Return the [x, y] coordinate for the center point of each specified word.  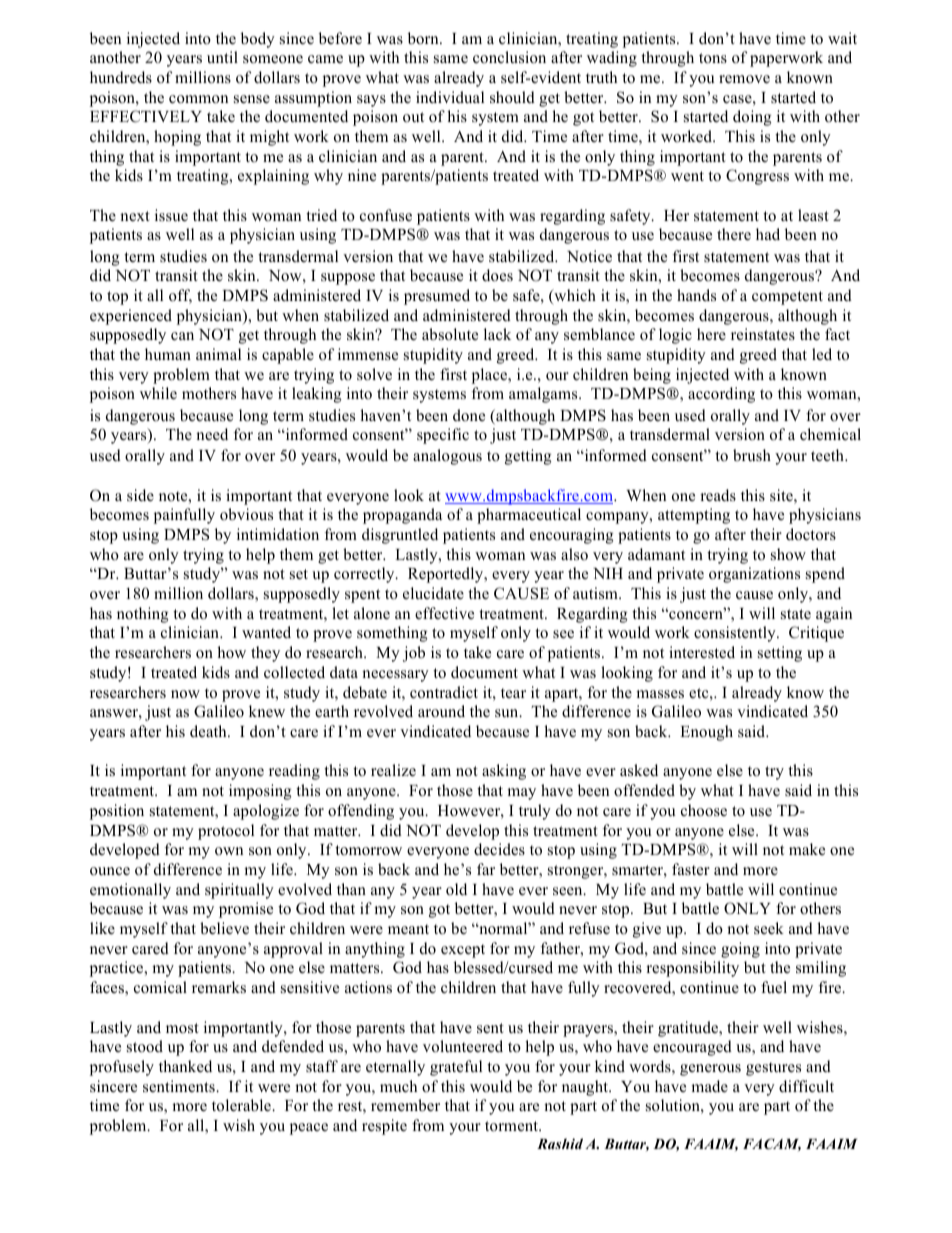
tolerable [242, 1105]
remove [744, 79]
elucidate [433, 593]
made [709, 1086]
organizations [754, 575]
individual [450, 97]
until [222, 57]
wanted [266, 632]
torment [513, 1126]
